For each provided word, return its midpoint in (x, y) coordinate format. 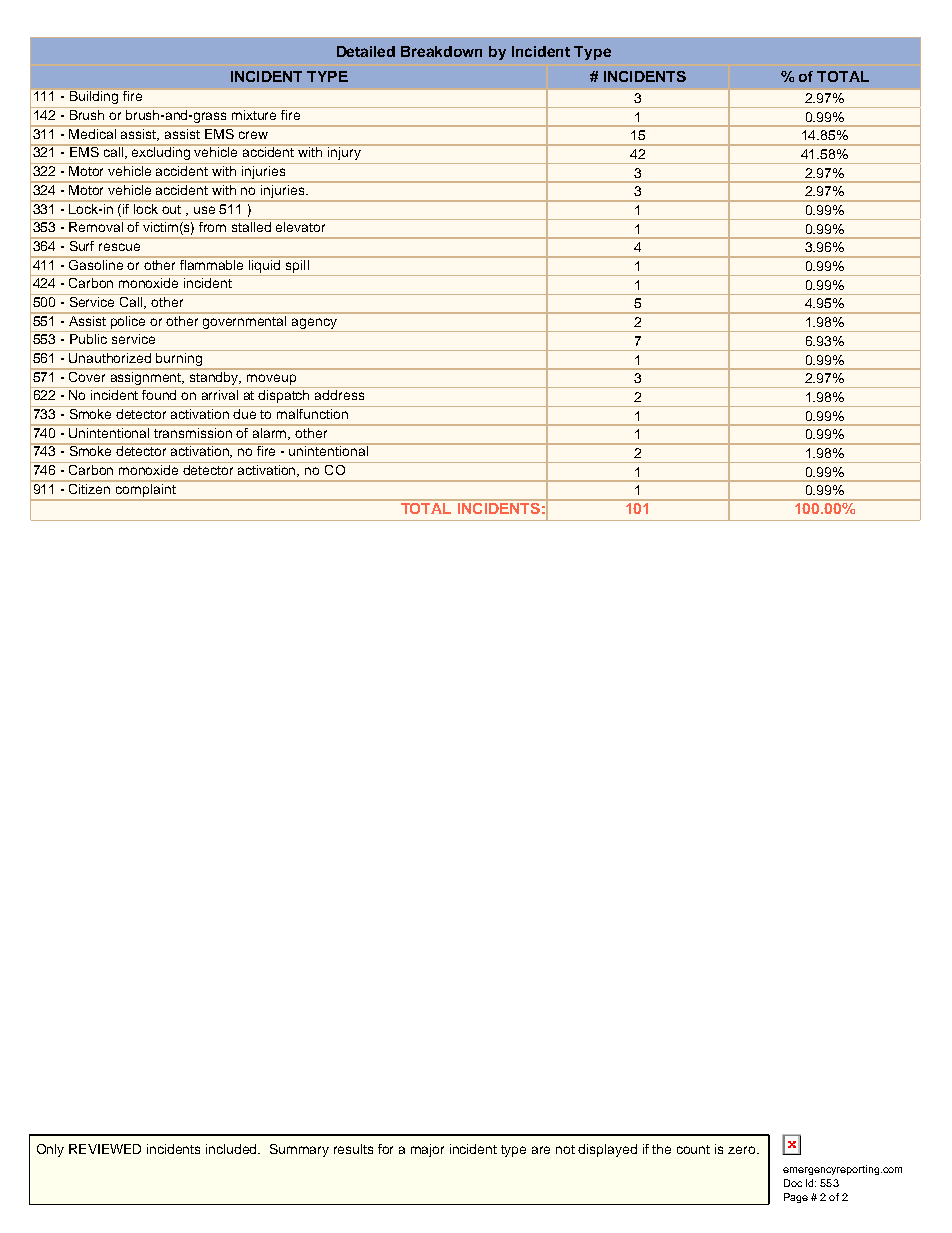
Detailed (366, 51)
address (339, 395)
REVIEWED (105, 1149)
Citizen (90, 487)
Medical (93, 132)
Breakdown (441, 51)
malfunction (312, 412)
